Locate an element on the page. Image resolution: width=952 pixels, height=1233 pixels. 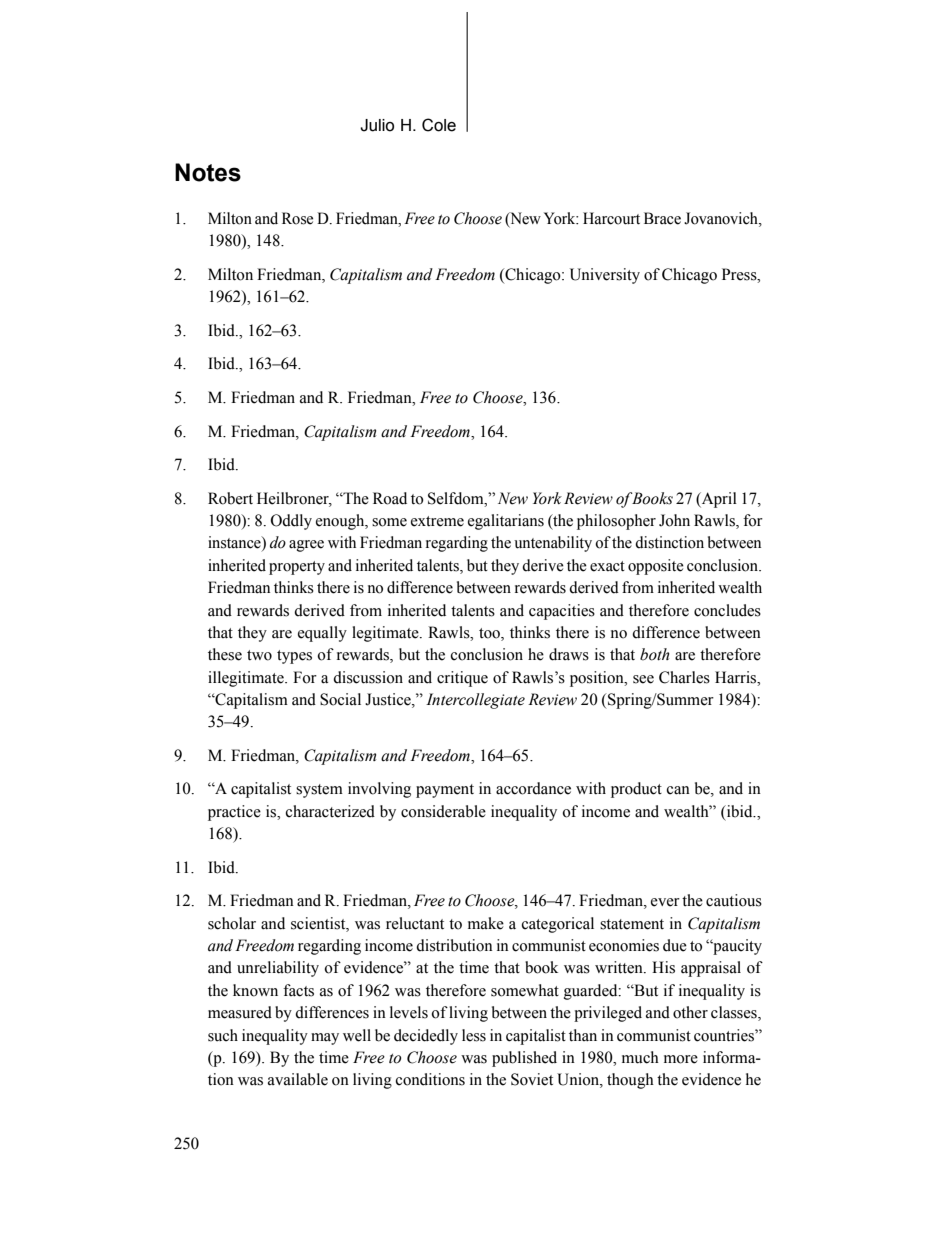
practice is located at coordinates (234, 813).
